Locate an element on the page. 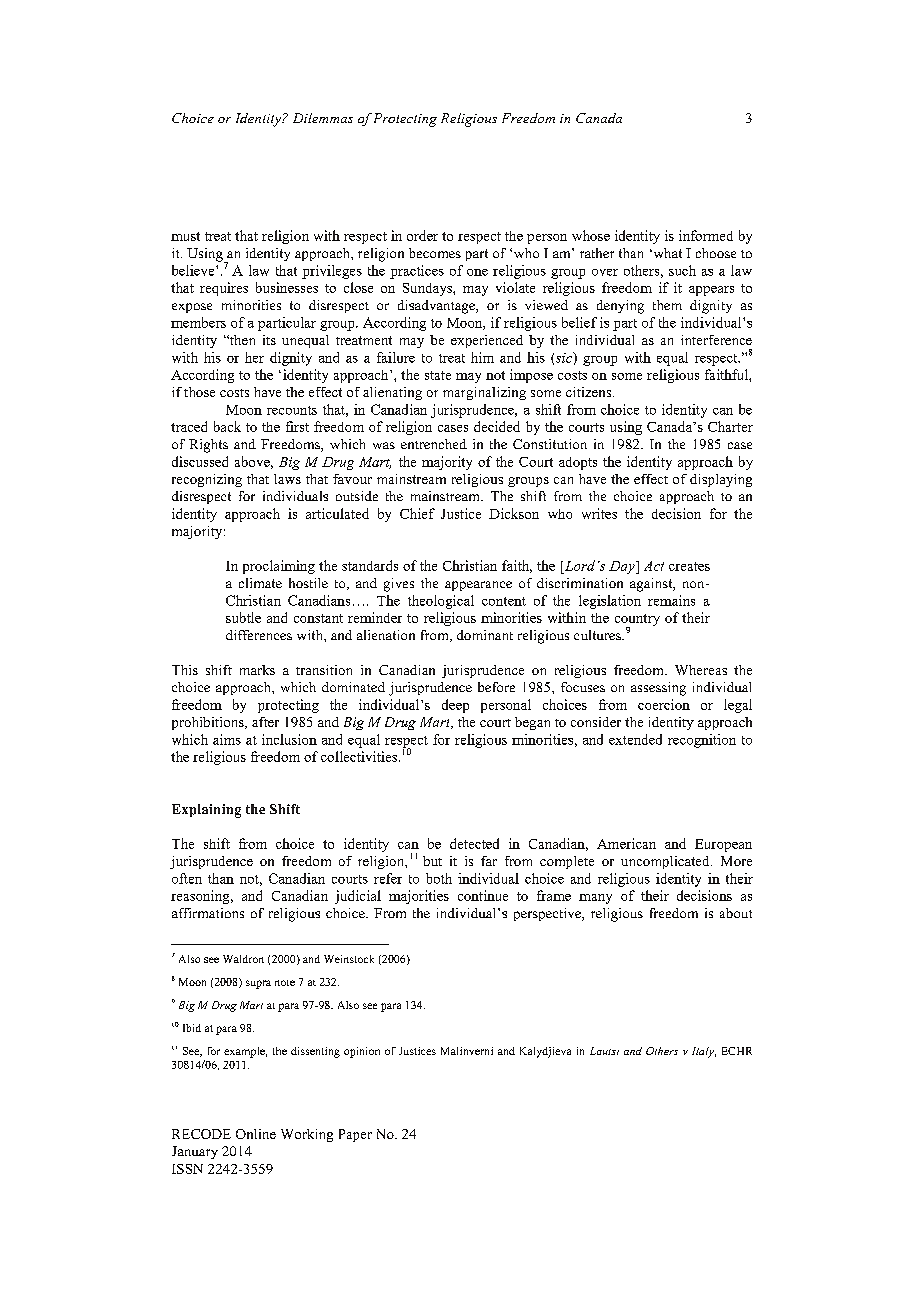  Paper is located at coordinates (355, 1135).
